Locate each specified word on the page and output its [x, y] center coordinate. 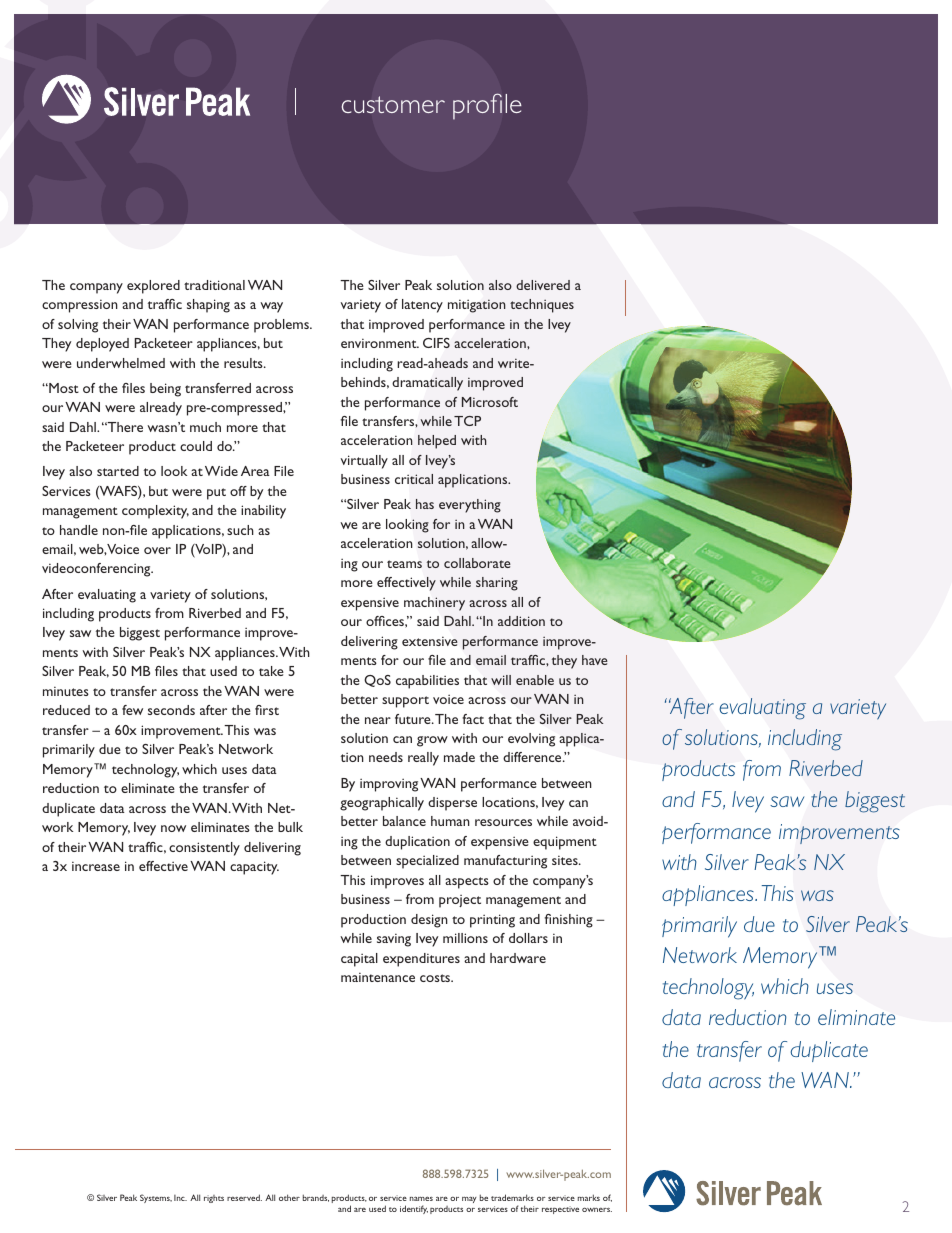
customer [393, 104]
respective [560, 1210]
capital [359, 960]
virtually [364, 462]
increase [96, 866]
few [132, 710]
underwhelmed [121, 363]
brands [316, 1198]
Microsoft [490, 402]
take [271, 671]
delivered [543, 285]
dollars [528, 938]
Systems [156, 1198]
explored [153, 287]
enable [535, 680]
